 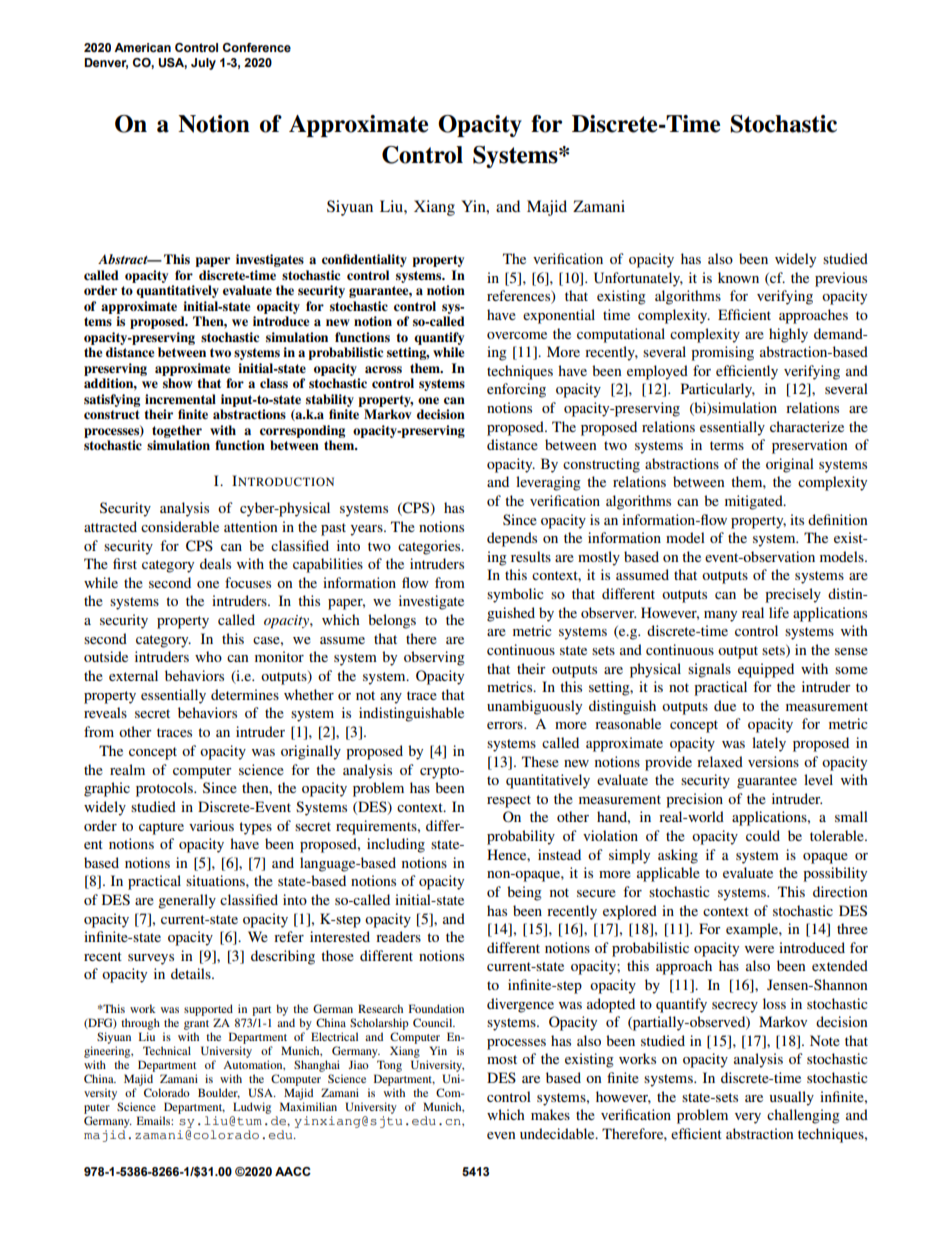 What do you see at coordinates (215, 563) in the document?
I see `deals` at bounding box center [215, 563].
